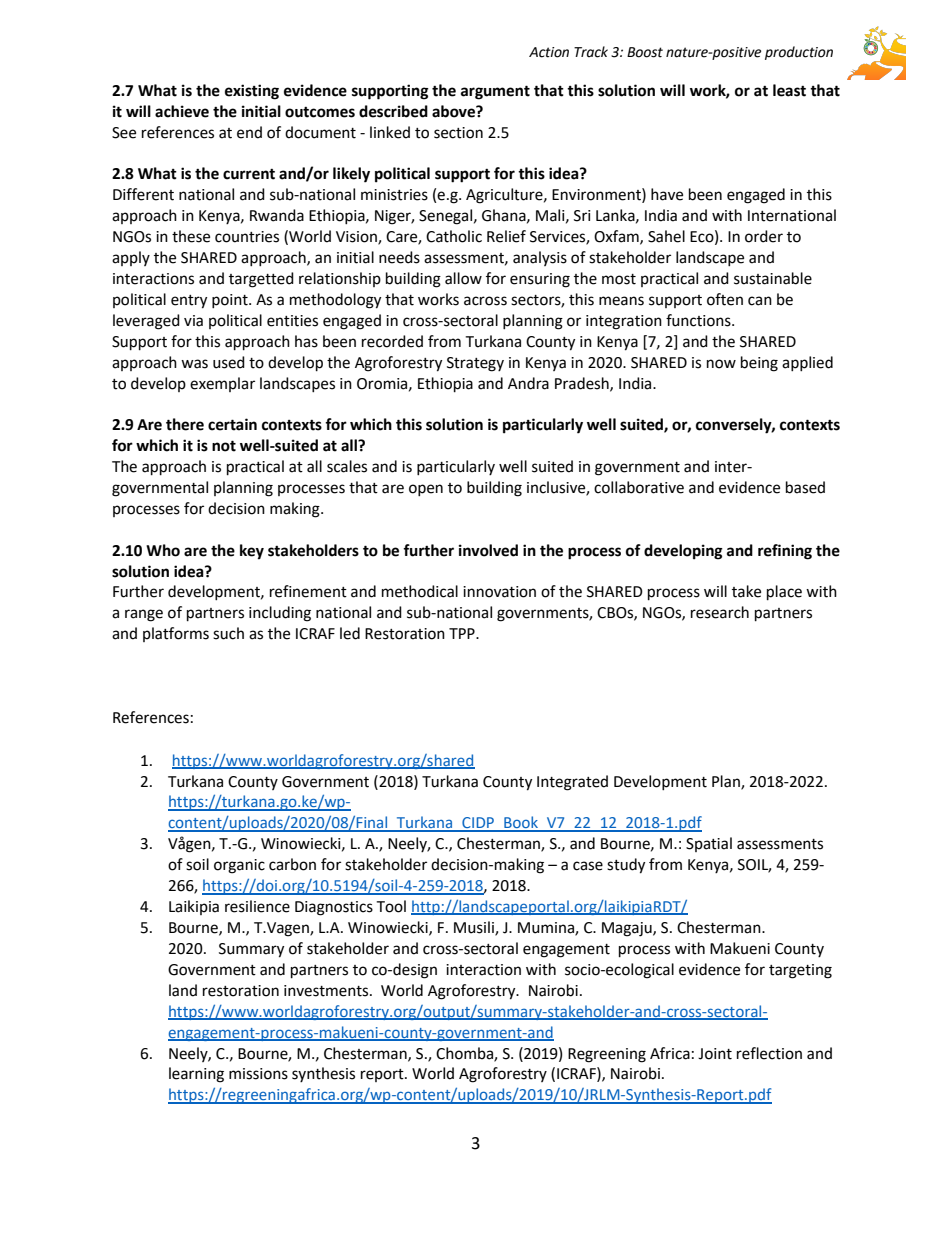  Describe the element at coordinates (709, 844) in the screenshot. I see `Spatial` at that location.
